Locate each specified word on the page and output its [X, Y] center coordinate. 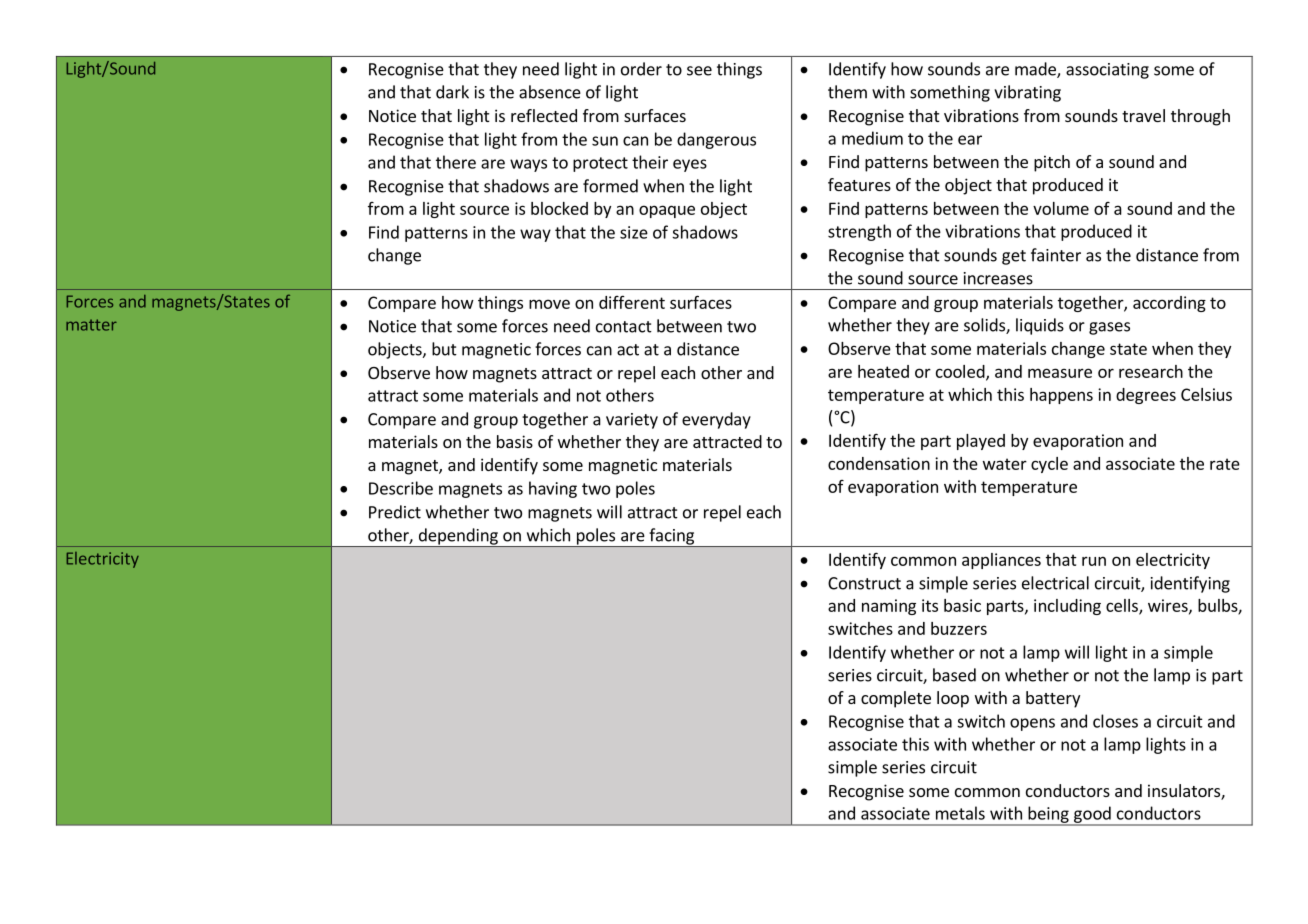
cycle [1049, 465]
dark [452, 92]
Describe [401, 488]
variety [632, 421]
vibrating [1027, 93]
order [641, 69]
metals [960, 813]
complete [896, 699]
